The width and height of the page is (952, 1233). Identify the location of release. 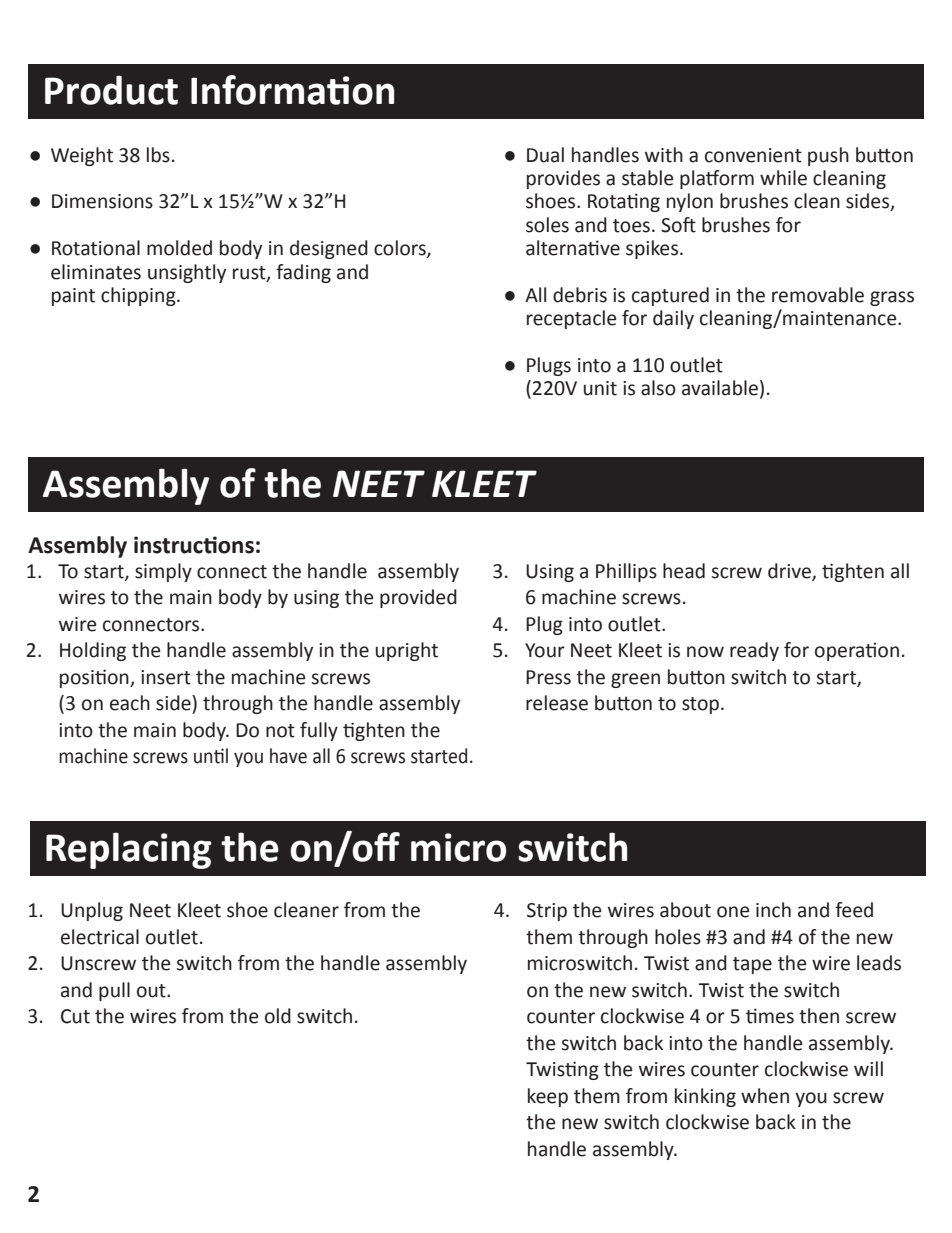
(557, 703).
